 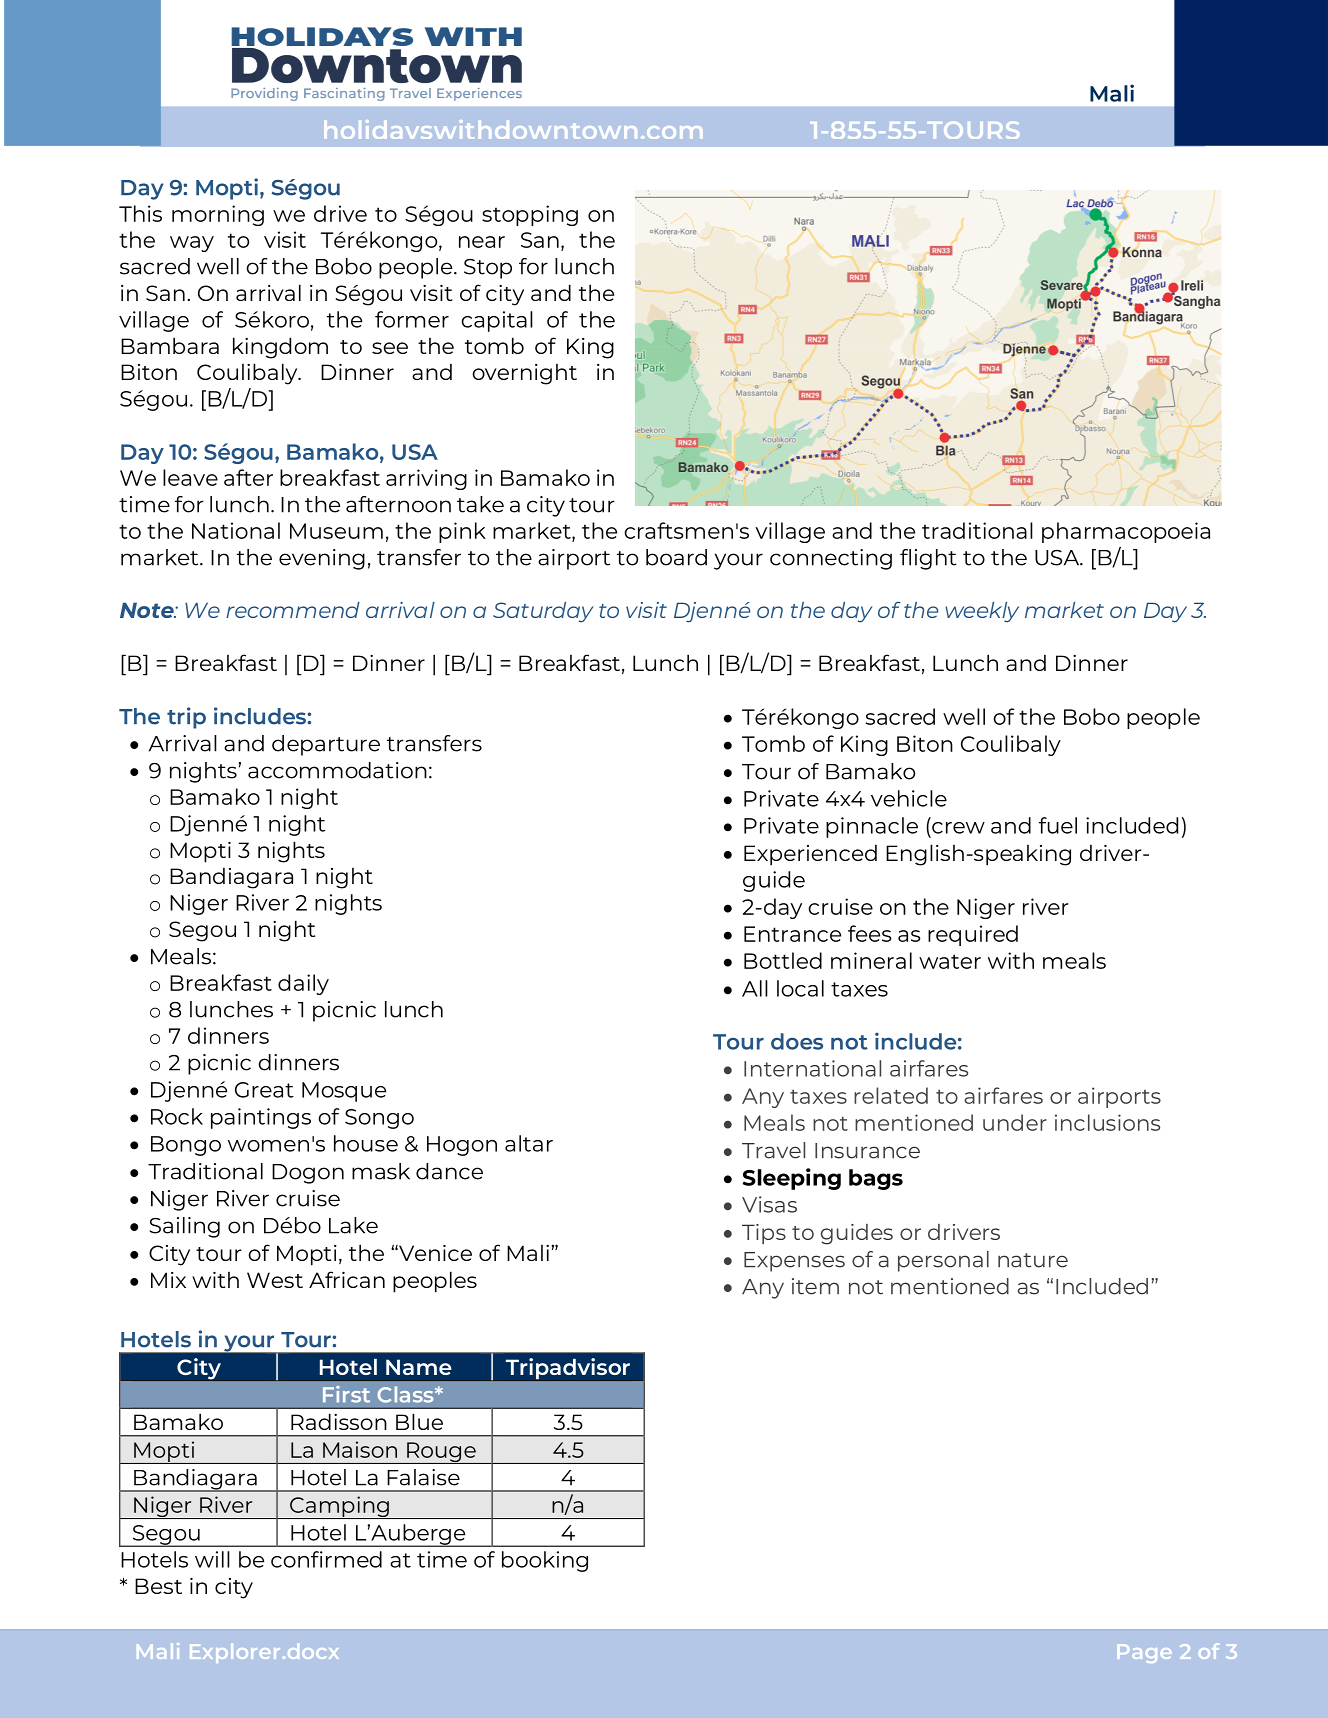 I want to click on weekly, so click(x=982, y=612).
